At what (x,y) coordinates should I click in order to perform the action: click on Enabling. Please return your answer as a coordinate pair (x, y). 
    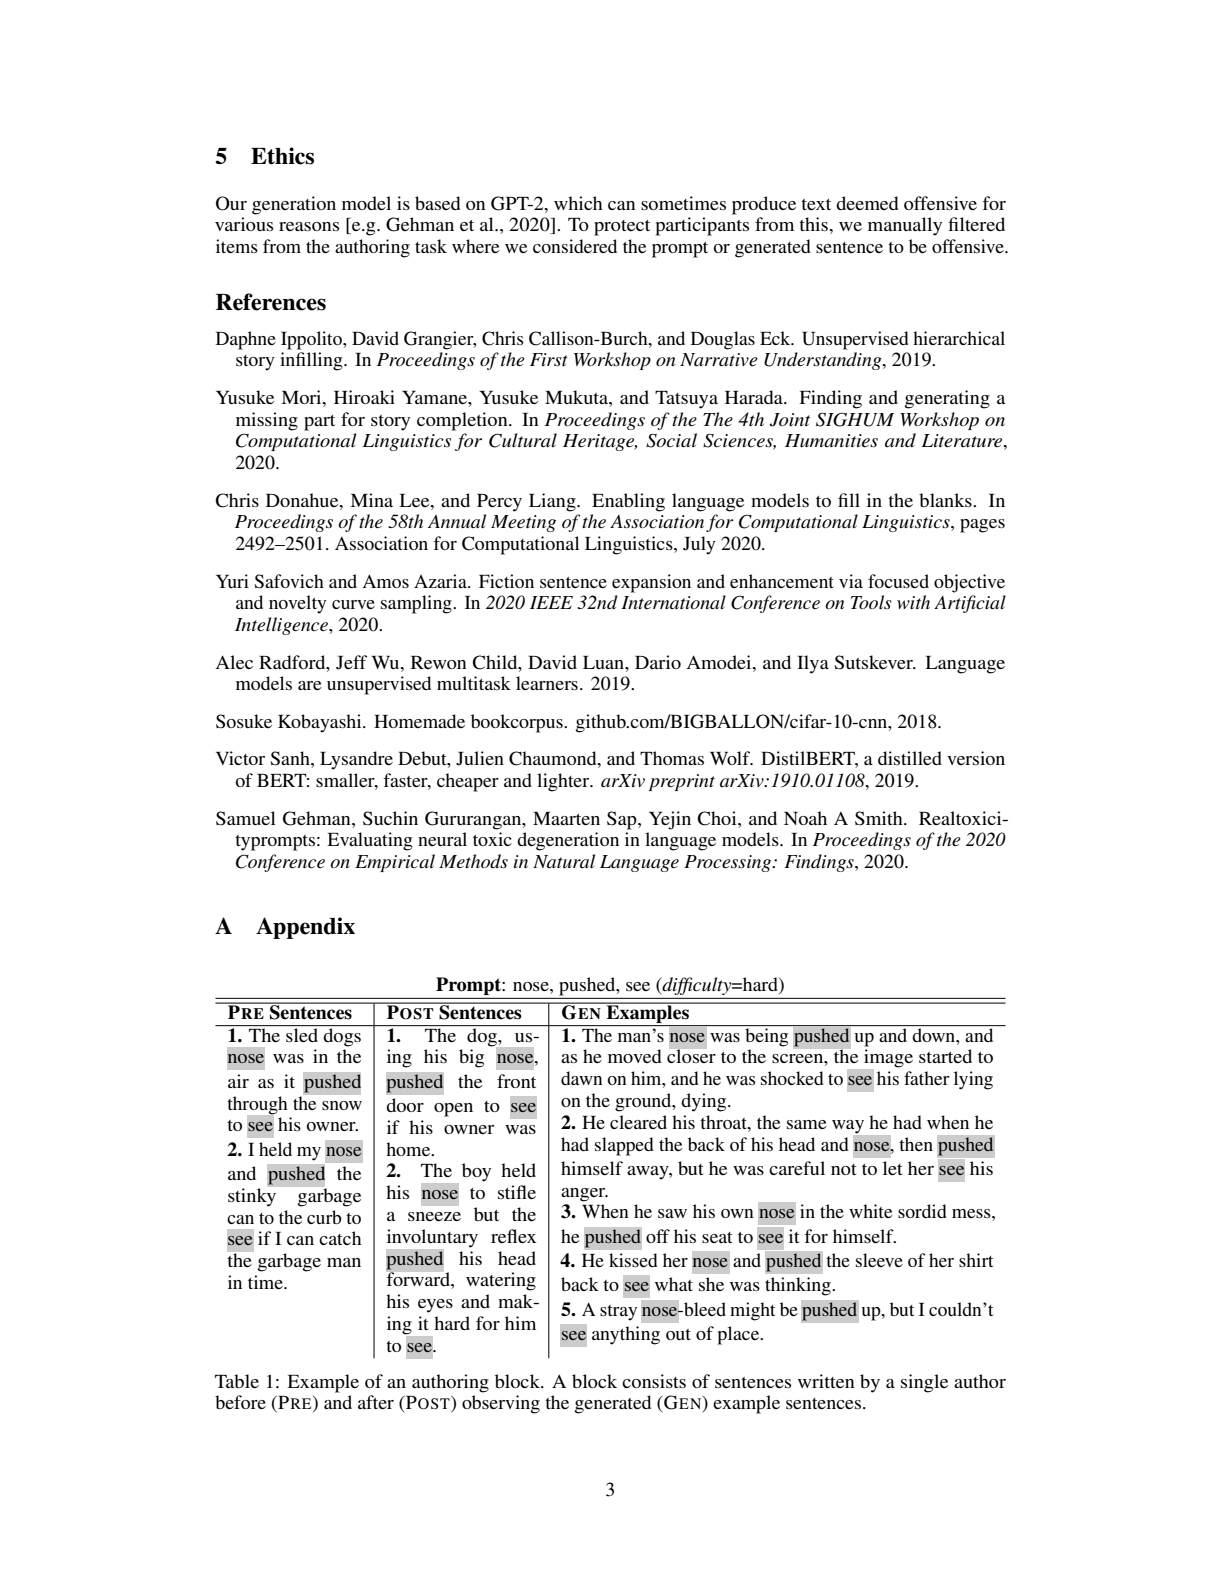
    Looking at the image, I should click on (628, 502).
